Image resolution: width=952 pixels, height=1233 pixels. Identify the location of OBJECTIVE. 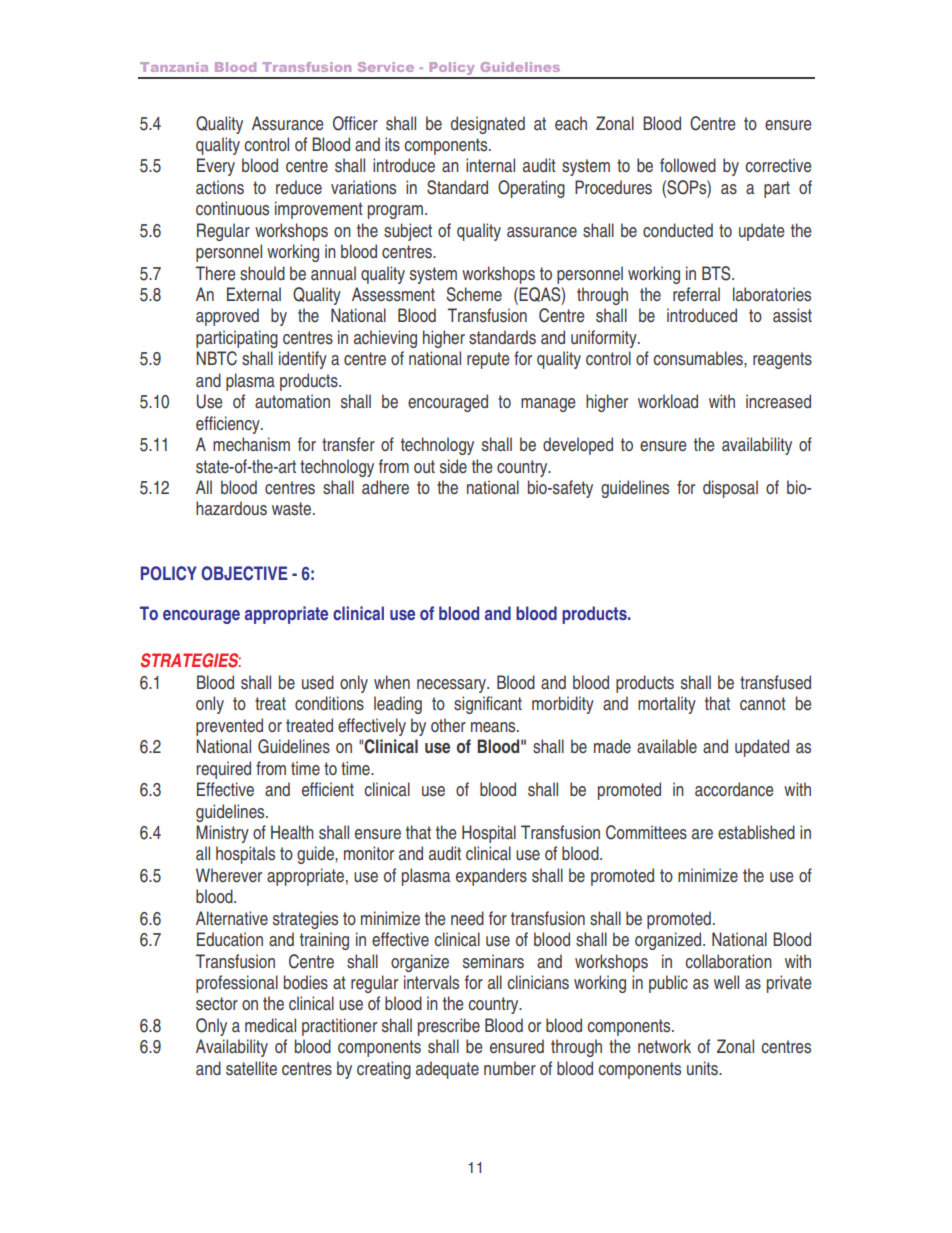
(244, 573).
